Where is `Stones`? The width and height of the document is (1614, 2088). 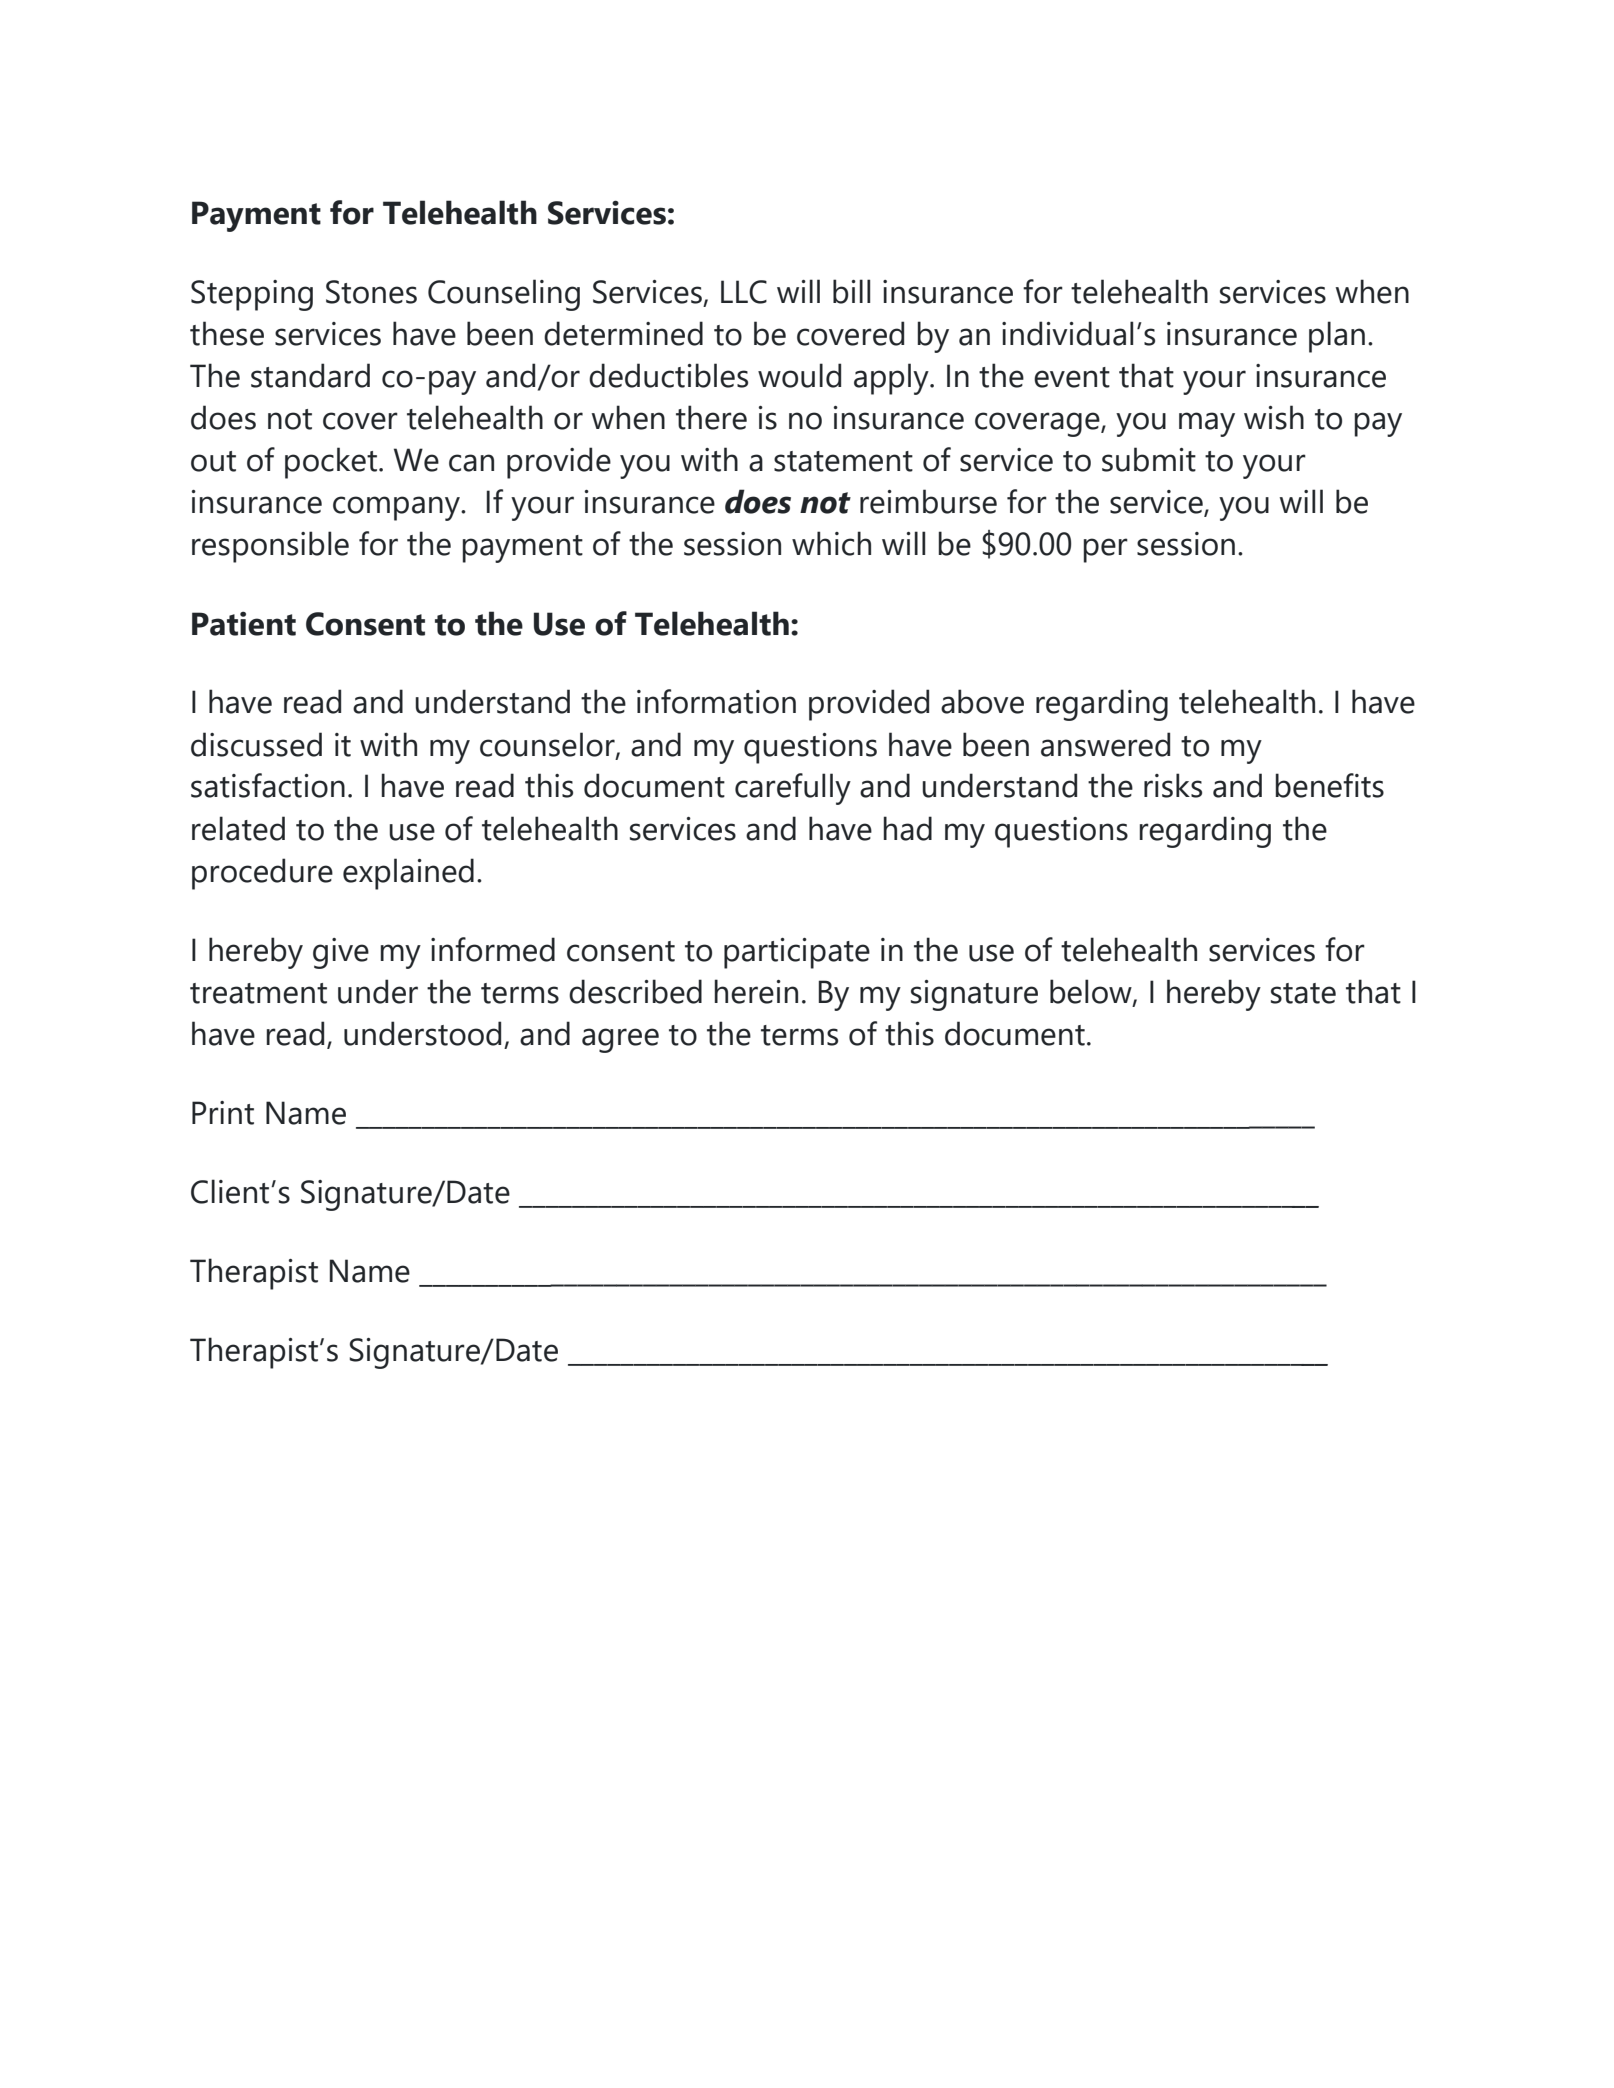
Stones is located at coordinates (371, 292).
